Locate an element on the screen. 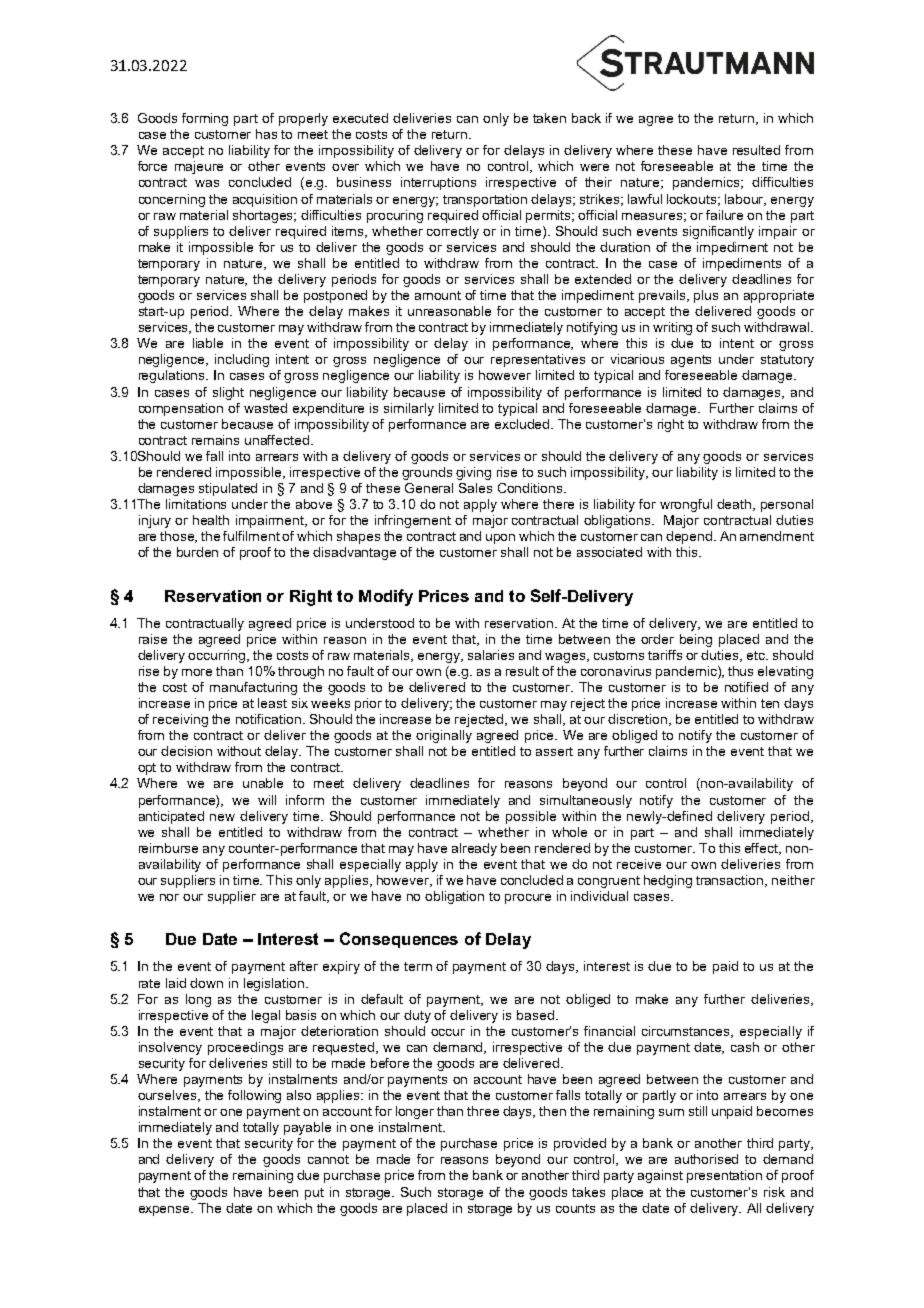 This screenshot has width=924, height=1308. stipulated is located at coordinates (228, 489).
